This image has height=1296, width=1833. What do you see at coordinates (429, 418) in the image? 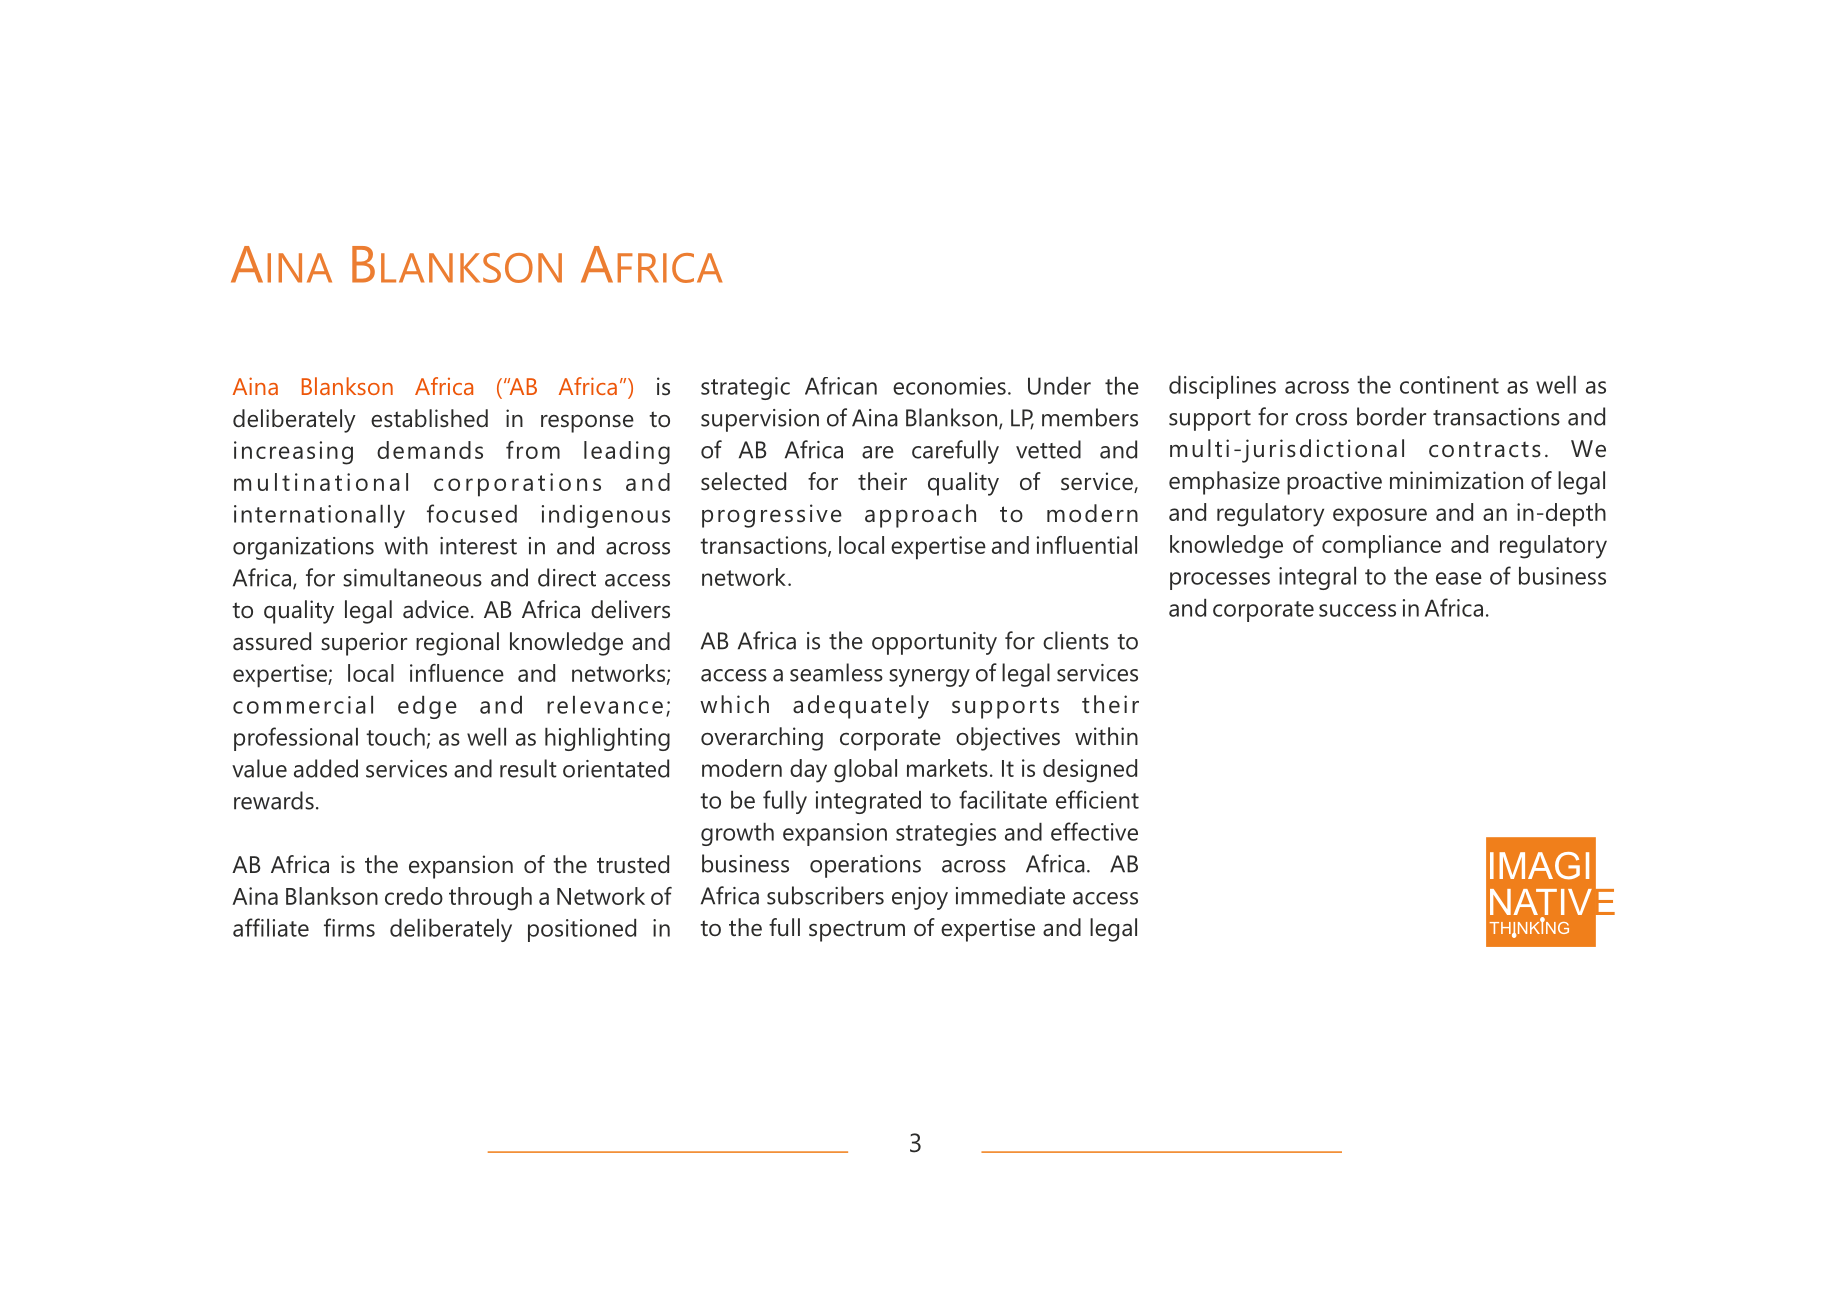
I see `established` at bounding box center [429, 418].
